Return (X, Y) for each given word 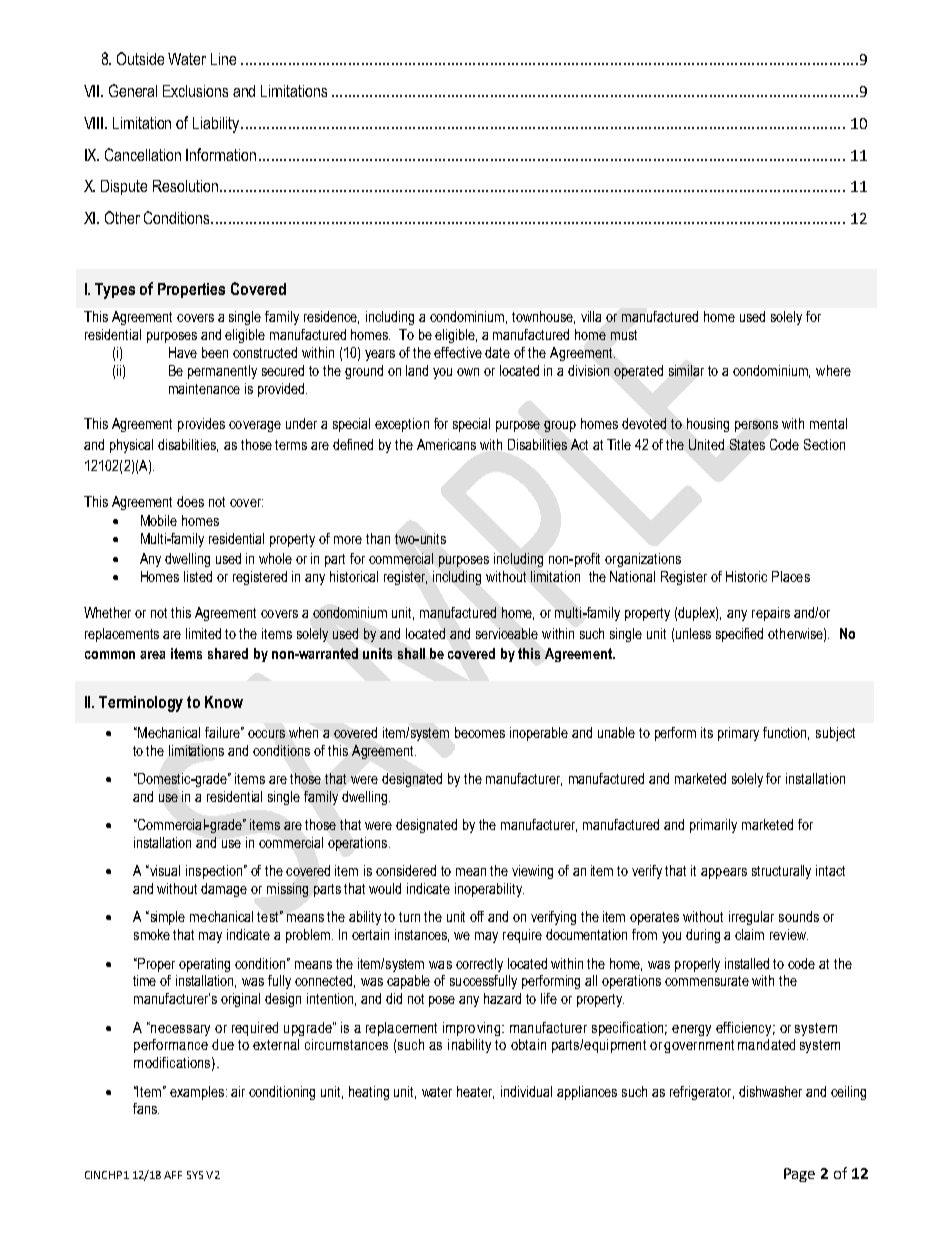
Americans (446, 444)
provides (201, 425)
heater (475, 1092)
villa (591, 316)
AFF (173, 1175)
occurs (266, 734)
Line (223, 59)
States (747, 444)
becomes (480, 732)
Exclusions (195, 91)
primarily (713, 826)
